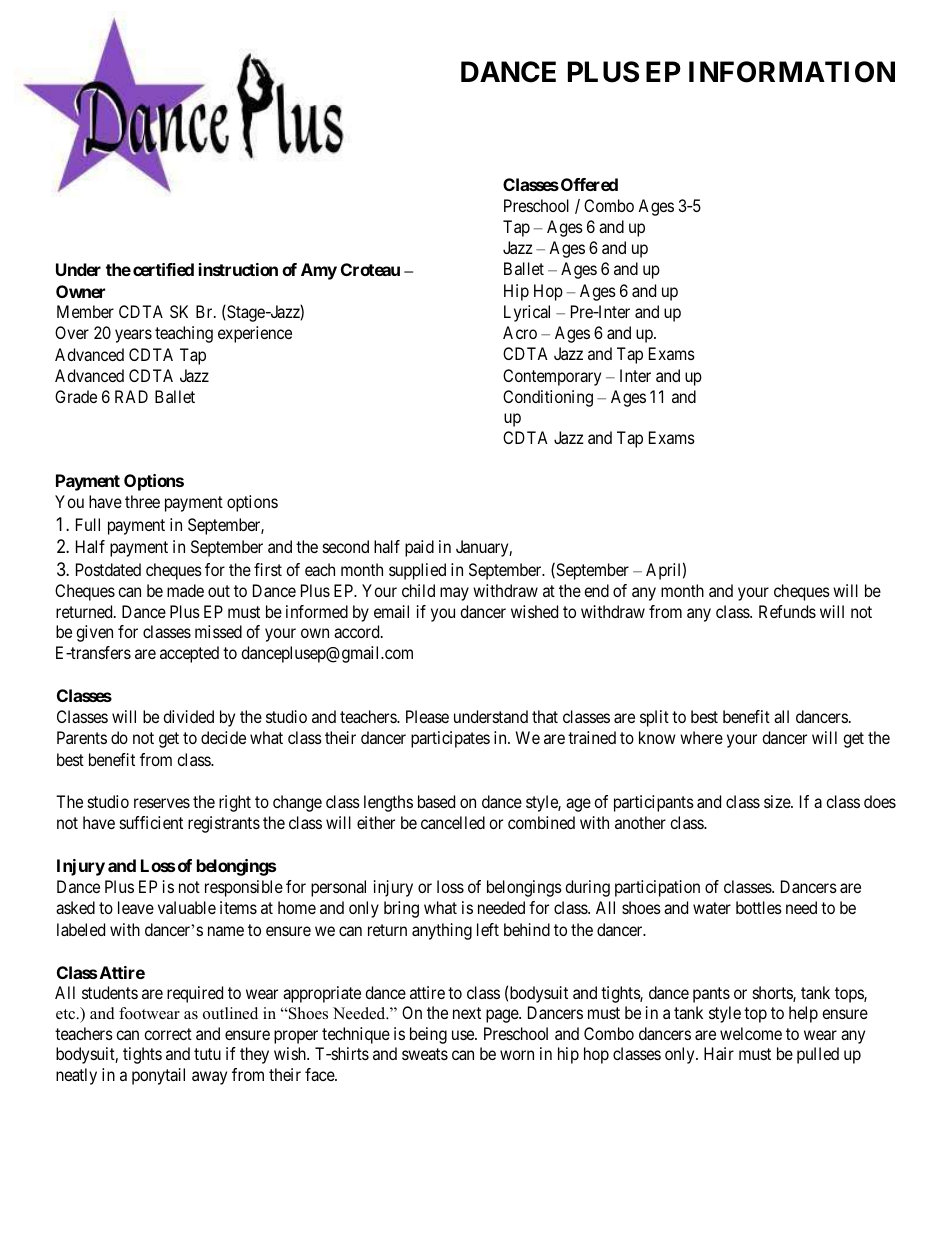  Describe the element at coordinates (453, 822) in the document. I see `cancelled` at that location.
